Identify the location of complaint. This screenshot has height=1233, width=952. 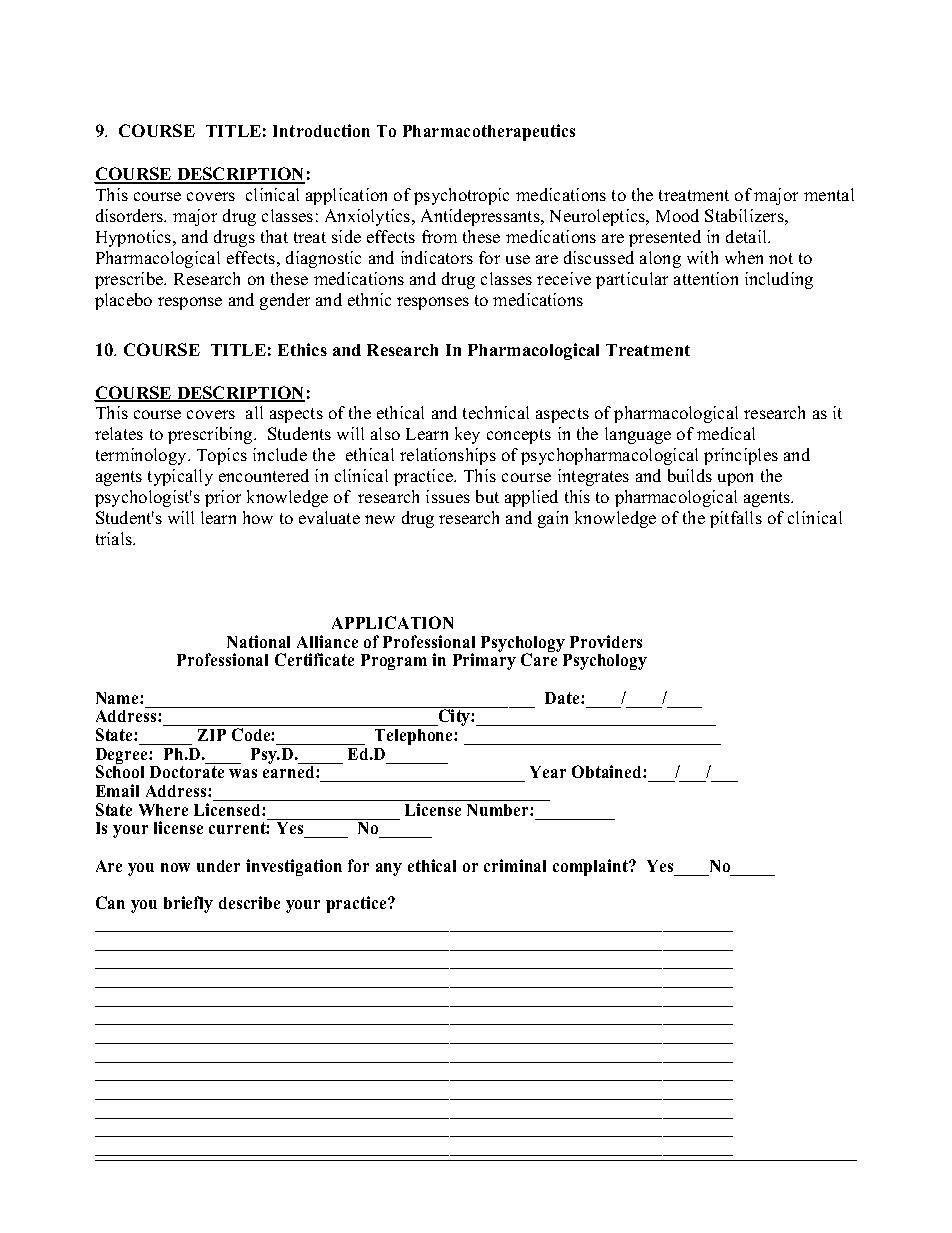
(592, 867).
